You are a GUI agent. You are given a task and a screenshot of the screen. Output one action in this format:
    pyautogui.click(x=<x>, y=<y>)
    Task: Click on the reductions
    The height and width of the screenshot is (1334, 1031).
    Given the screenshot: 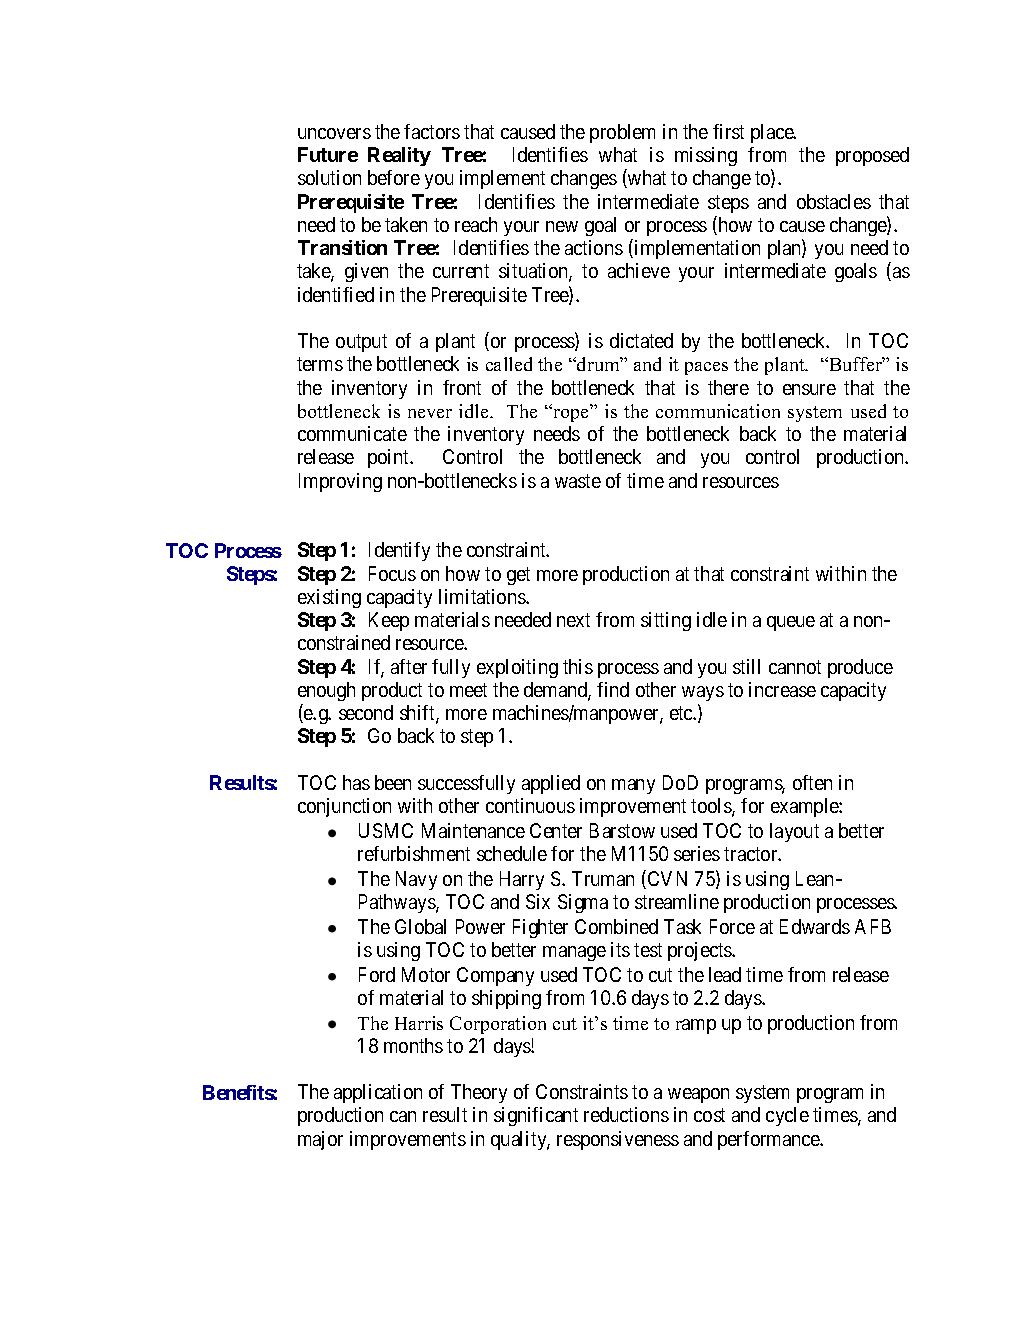 What is the action you would take?
    pyautogui.click(x=626, y=1114)
